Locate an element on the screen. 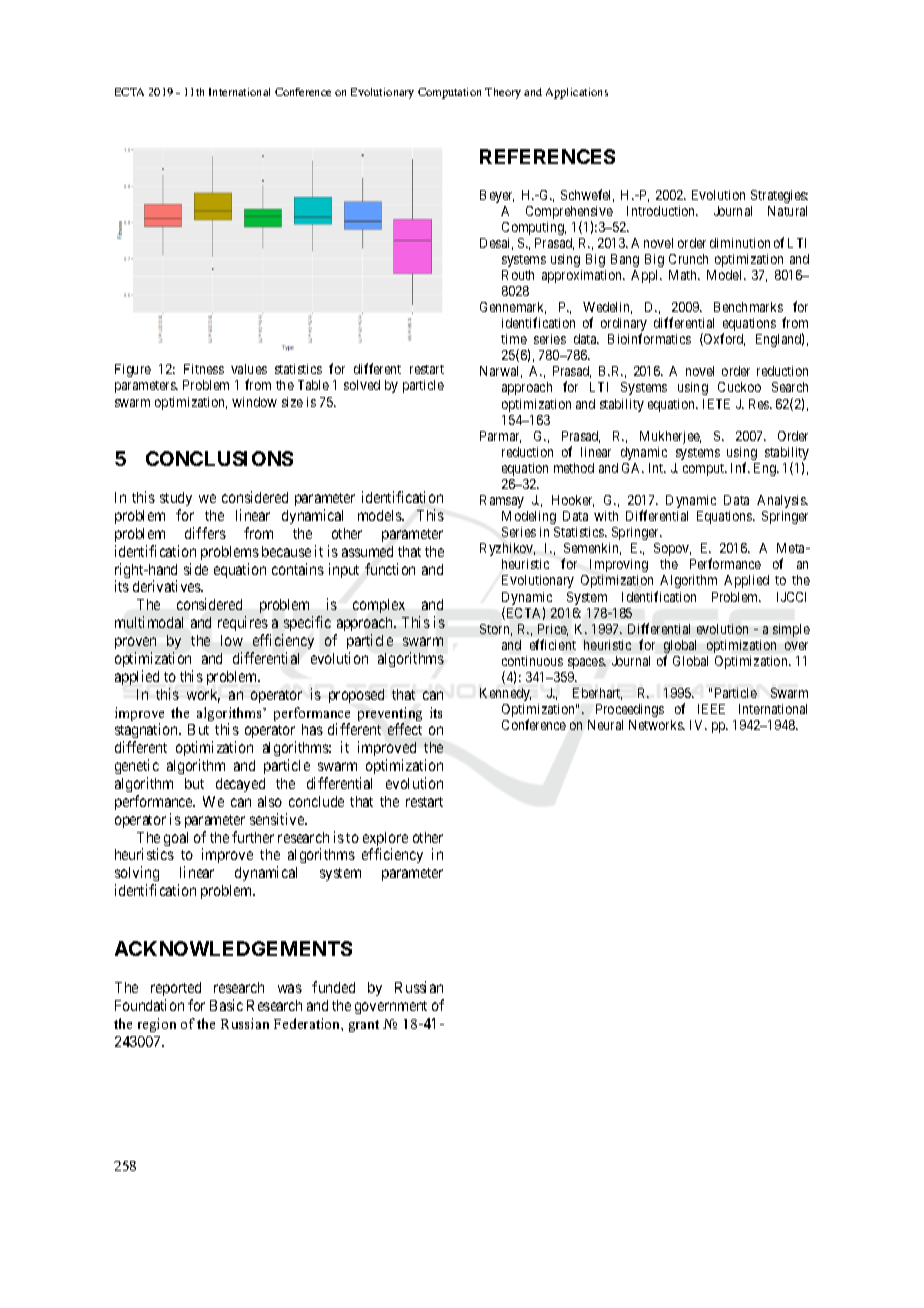 This screenshot has width=924, height=1308. Theory is located at coordinates (503, 93).
